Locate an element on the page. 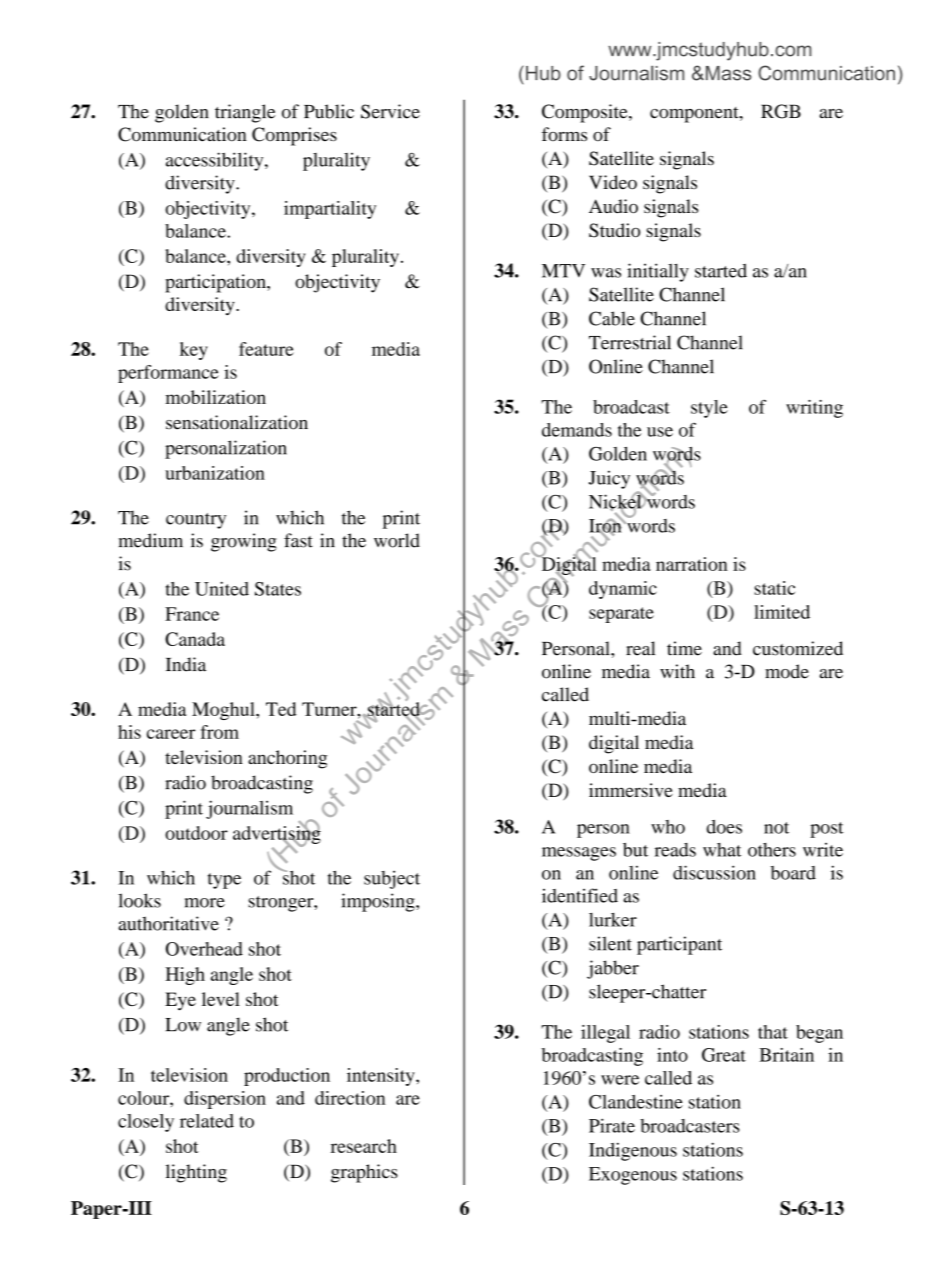  research is located at coordinates (364, 1146).
